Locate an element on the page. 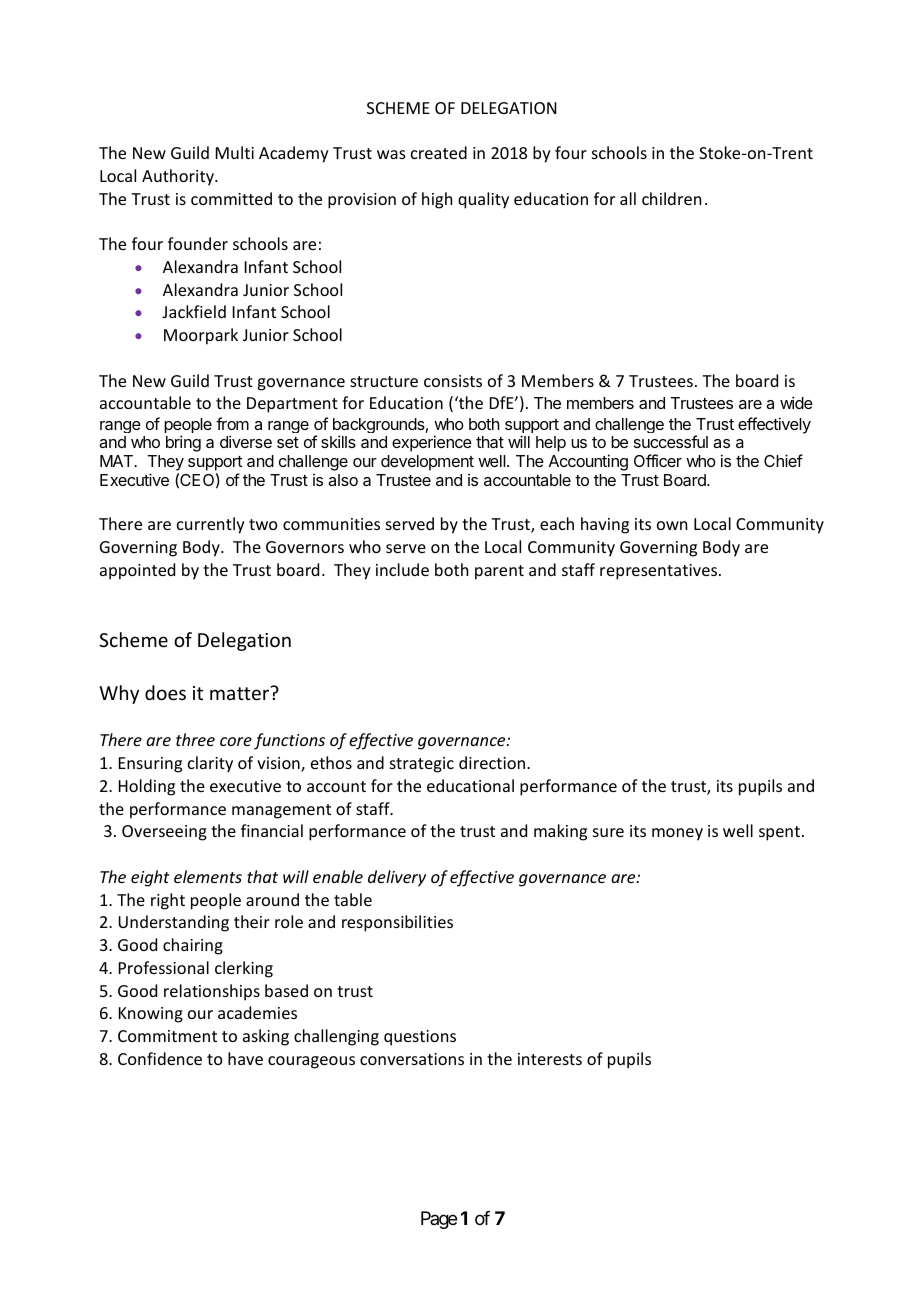  high is located at coordinates (437, 200).
